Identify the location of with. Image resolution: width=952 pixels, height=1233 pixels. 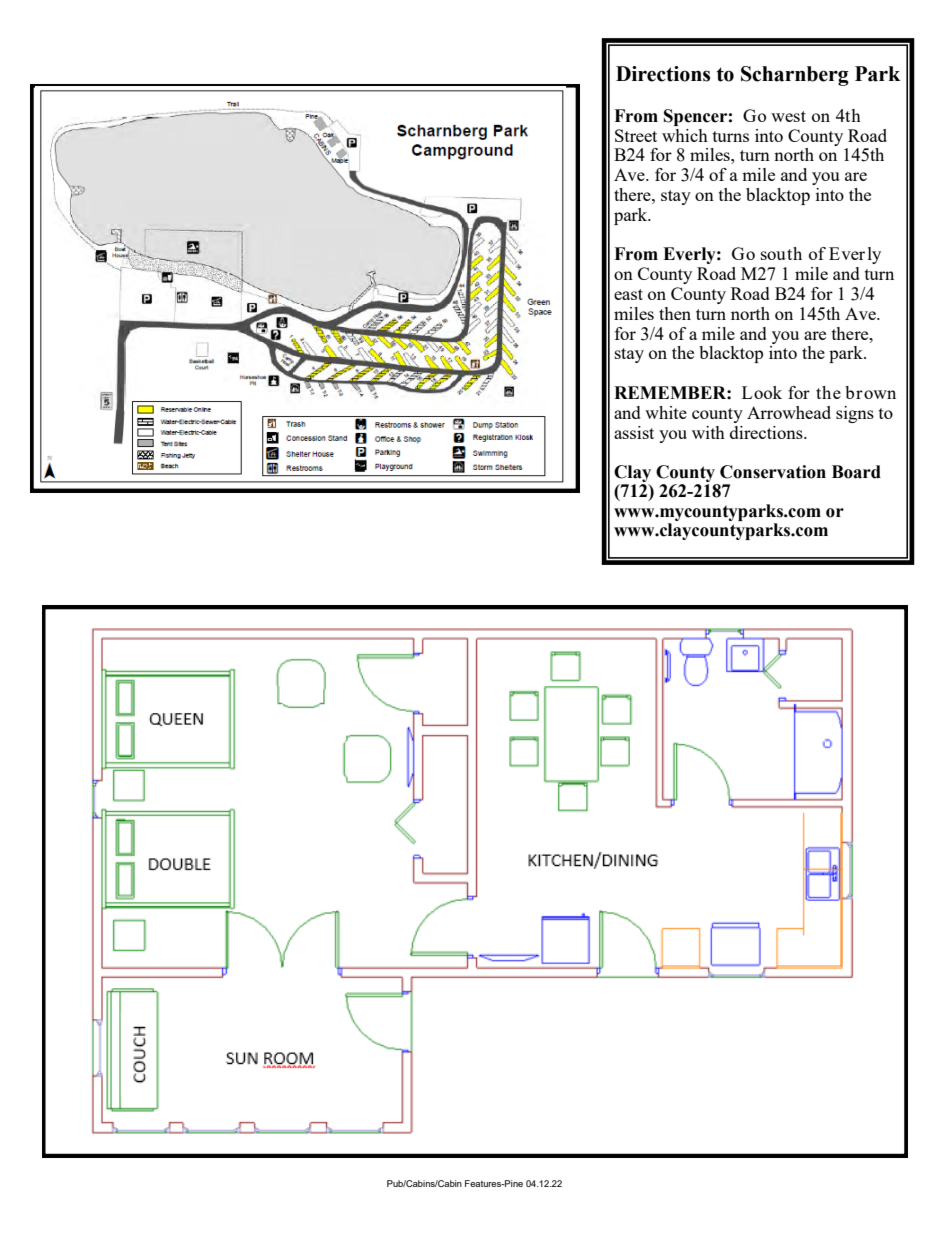
(708, 432).
